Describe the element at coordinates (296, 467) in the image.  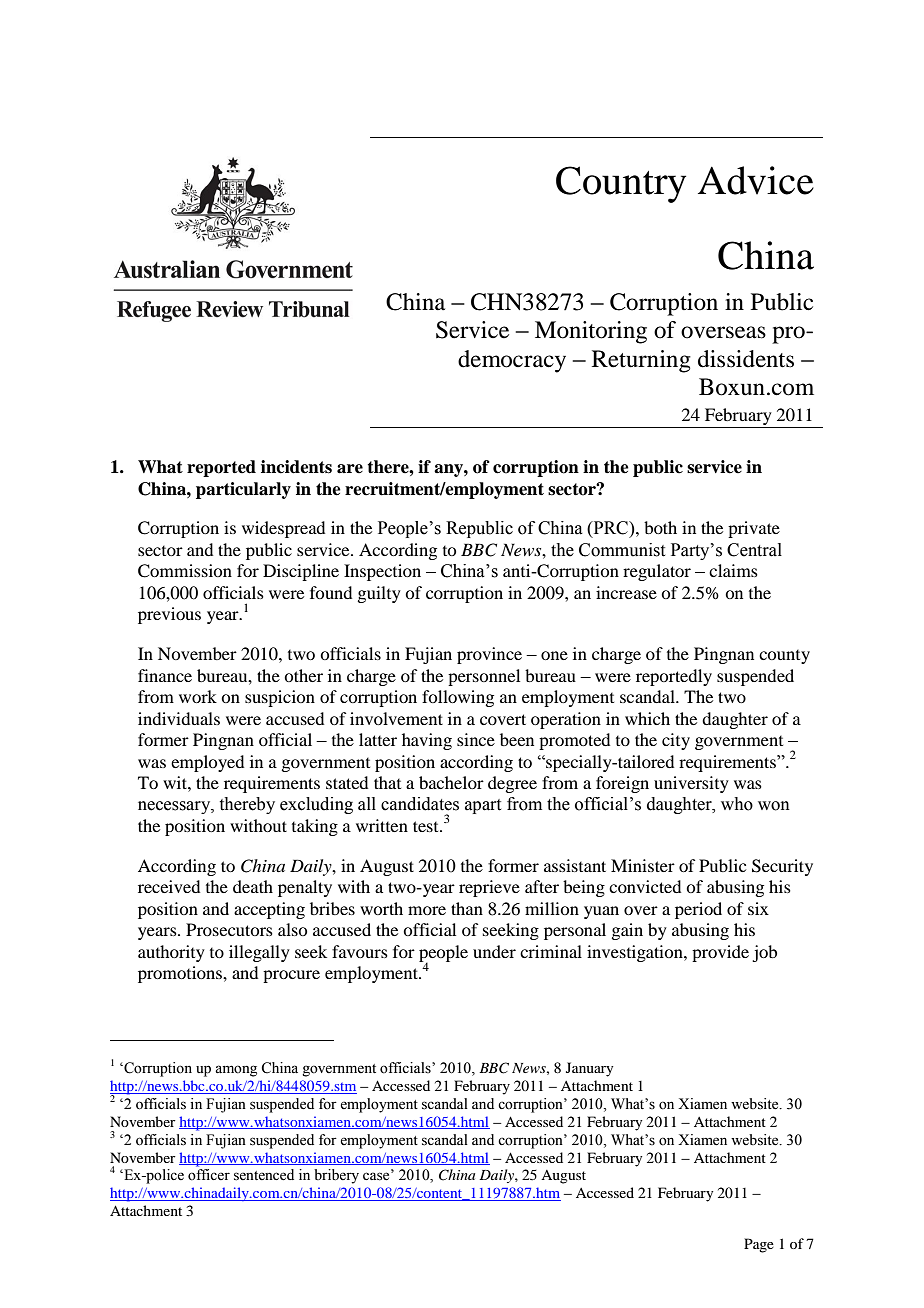
I see `incidents` at that location.
